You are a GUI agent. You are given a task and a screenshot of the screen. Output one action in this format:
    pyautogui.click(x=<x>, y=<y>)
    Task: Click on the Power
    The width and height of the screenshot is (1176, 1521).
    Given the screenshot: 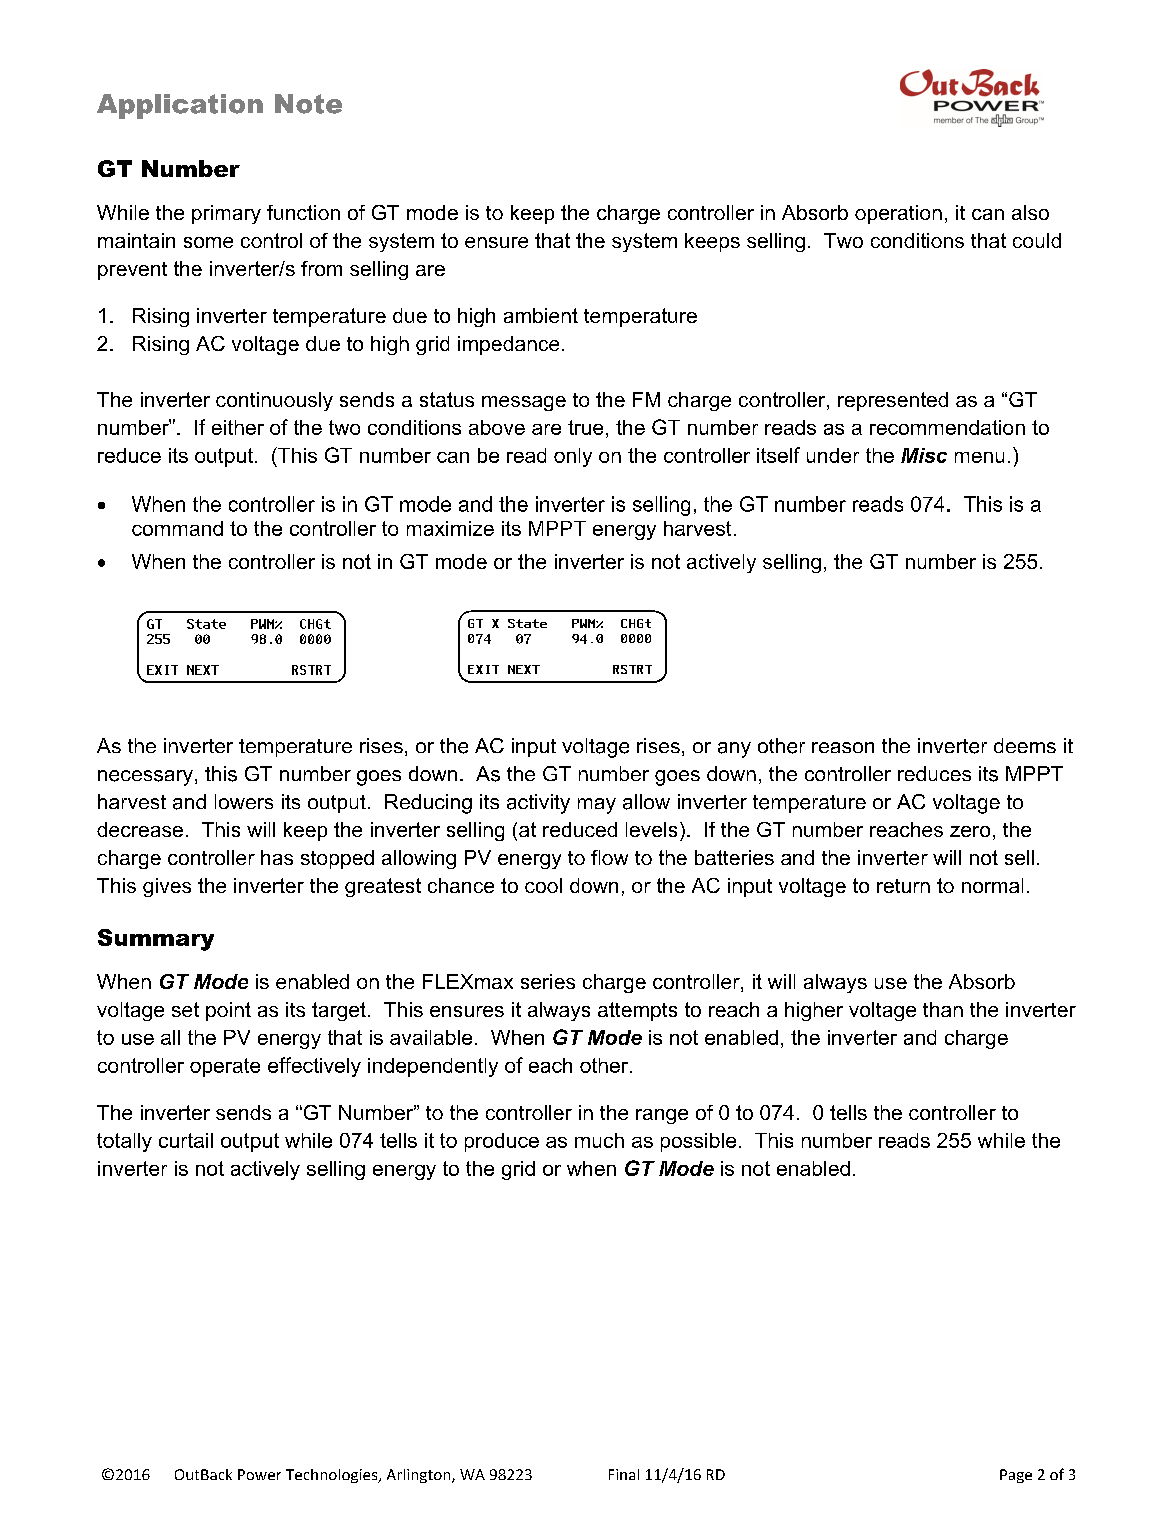 What is the action you would take?
    pyautogui.click(x=259, y=1474)
